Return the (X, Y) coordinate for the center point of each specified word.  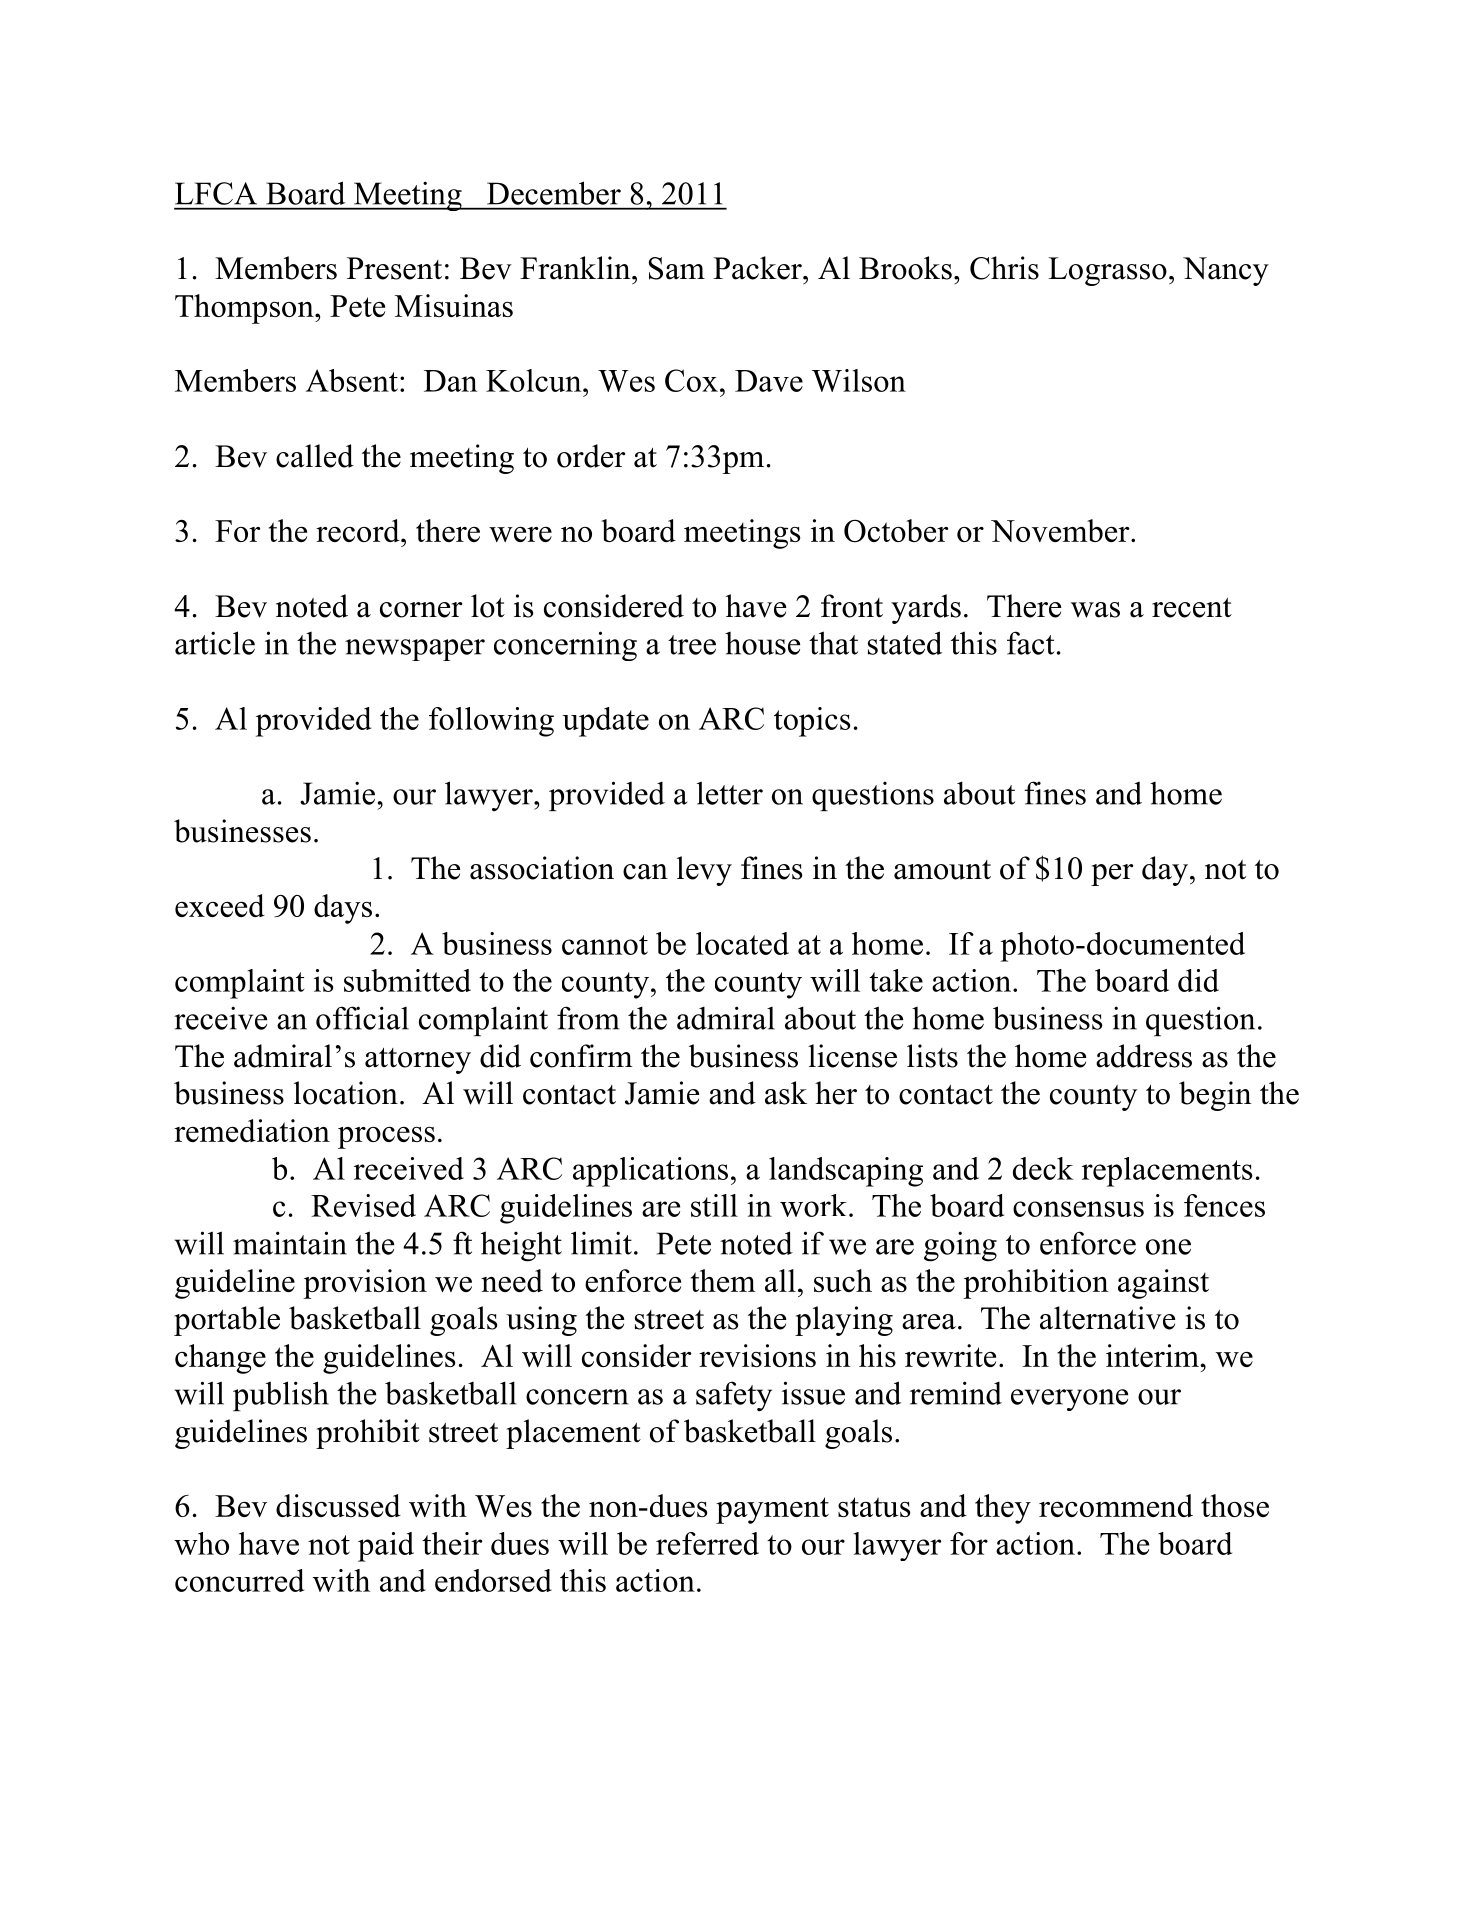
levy (704, 871)
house (762, 643)
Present (394, 268)
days (343, 909)
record (359, 530)
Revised (363, 1205)
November (1061, 530)
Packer (758, 268)
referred (707, 1543)
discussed (338, 1505)
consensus (1078, 1209)
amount (942, 870)
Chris (1004, 268)
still (714, 1205)
